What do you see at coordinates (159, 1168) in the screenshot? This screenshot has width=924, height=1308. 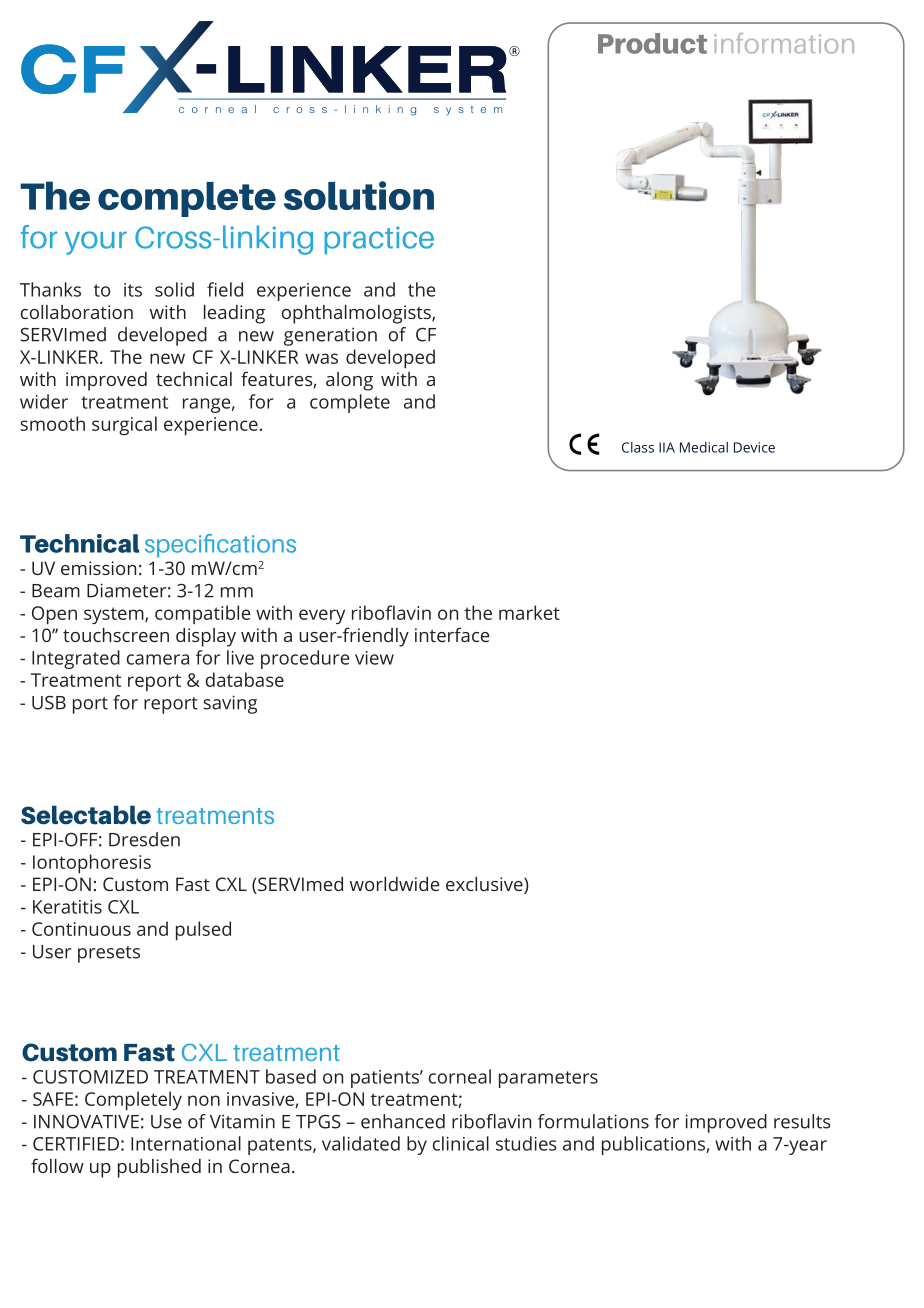 I see `published` at bounding box center [159, 1168].
